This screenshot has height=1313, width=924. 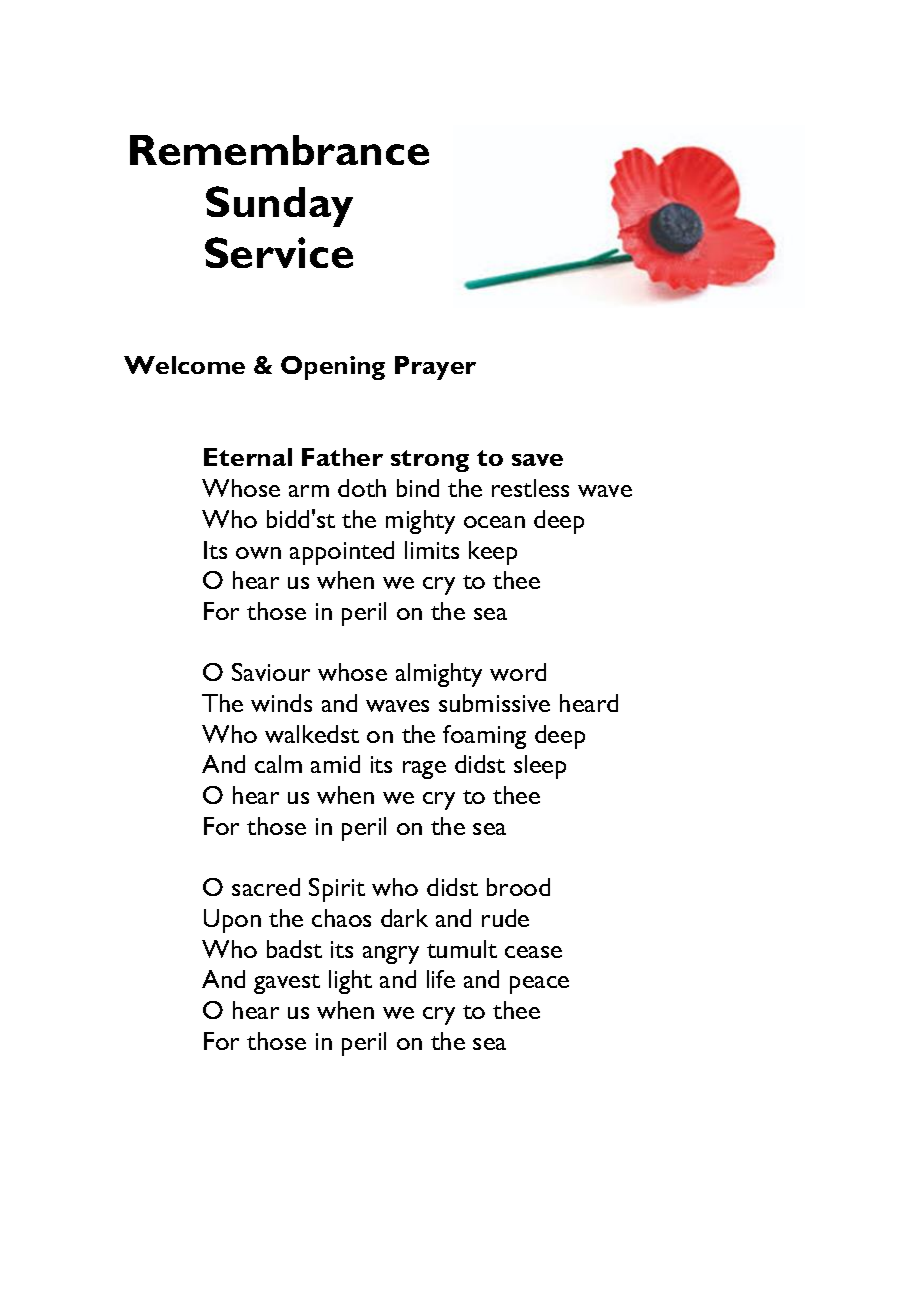 What do you see at coordinates (232, 921) in the screenshot?
I see `Upon` at bounding box center [232, 921].
